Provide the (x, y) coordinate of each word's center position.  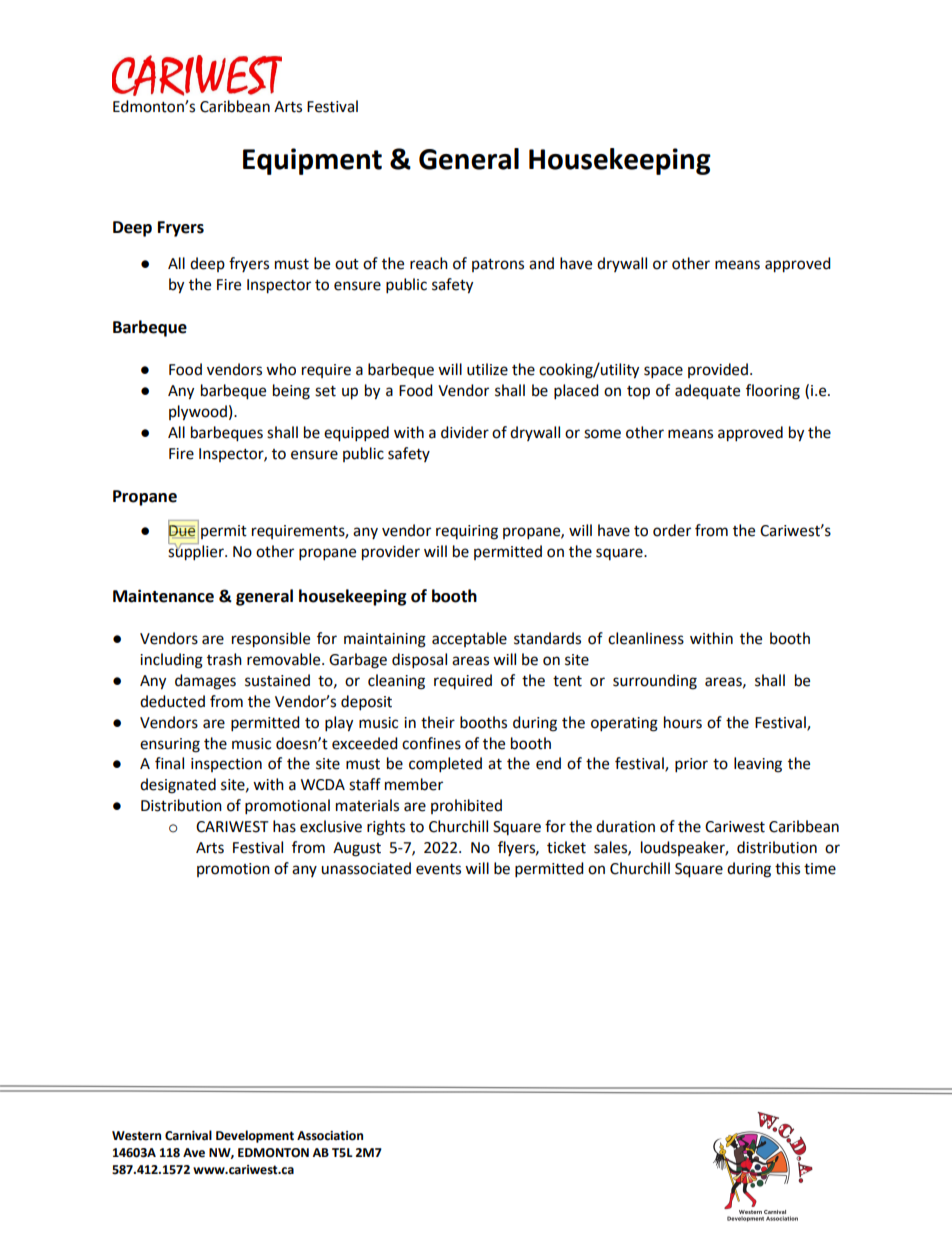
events (438, 869)
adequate (707, 392)
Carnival (188, 1135)
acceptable (469, 639)
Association (330, 1136)
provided (718, 370)
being (291, 392)
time (820, 869)
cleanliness (646, 638)
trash (224, 659)
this (787, 868)
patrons (498, 265)
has (284, 826)
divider (465, 432)
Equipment (312, 161)
